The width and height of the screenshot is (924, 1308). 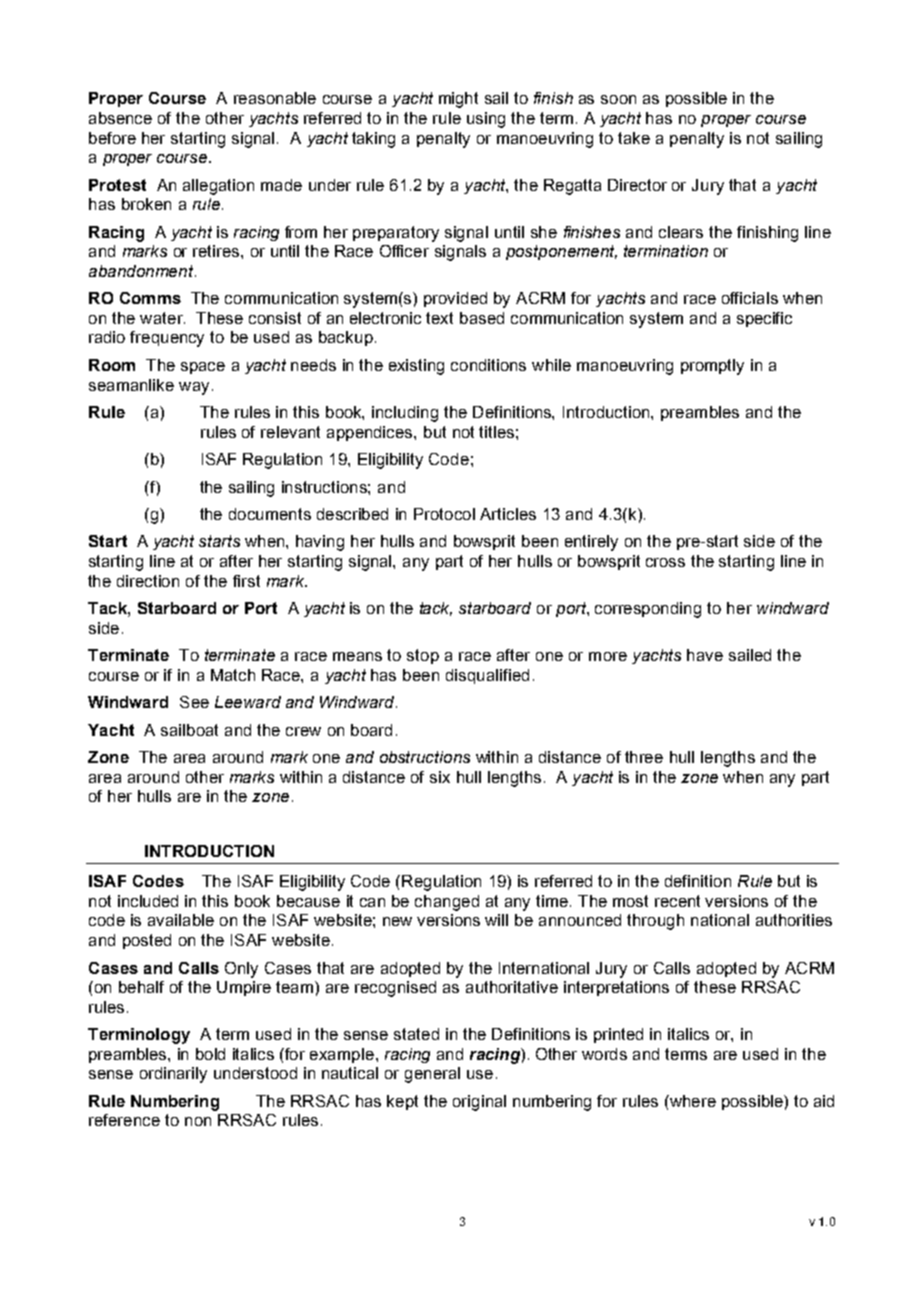 I want to click on six, so click(x=440, y=777).
